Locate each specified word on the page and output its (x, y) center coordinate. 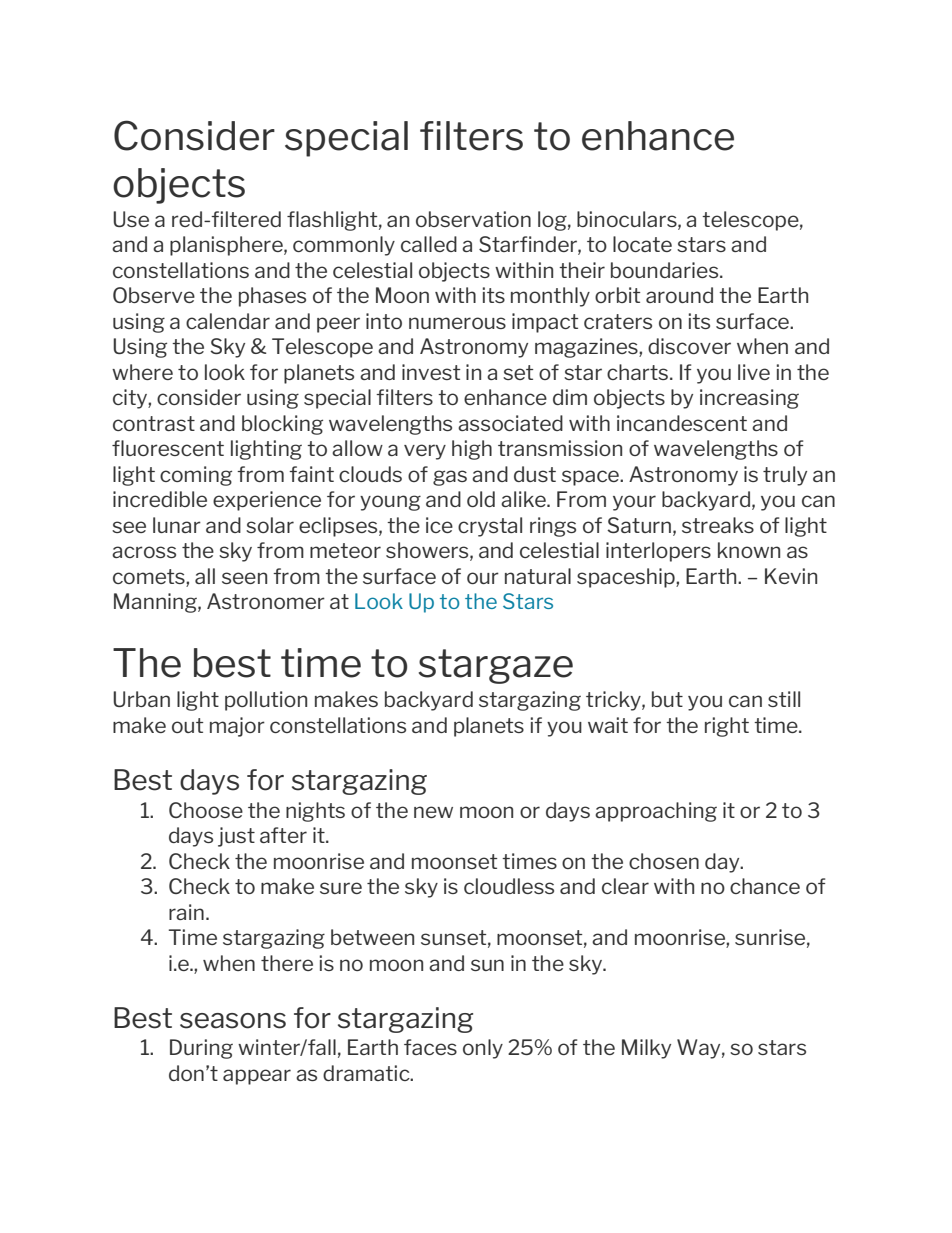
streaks (718, 525)
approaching (656, 812)
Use (131, 219)
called (429, 244)
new (433, 812)
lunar (177, 525)
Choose (206, 810)
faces (430, 1047)
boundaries (666, 270)
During (201, 1049)
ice (439, 525)
